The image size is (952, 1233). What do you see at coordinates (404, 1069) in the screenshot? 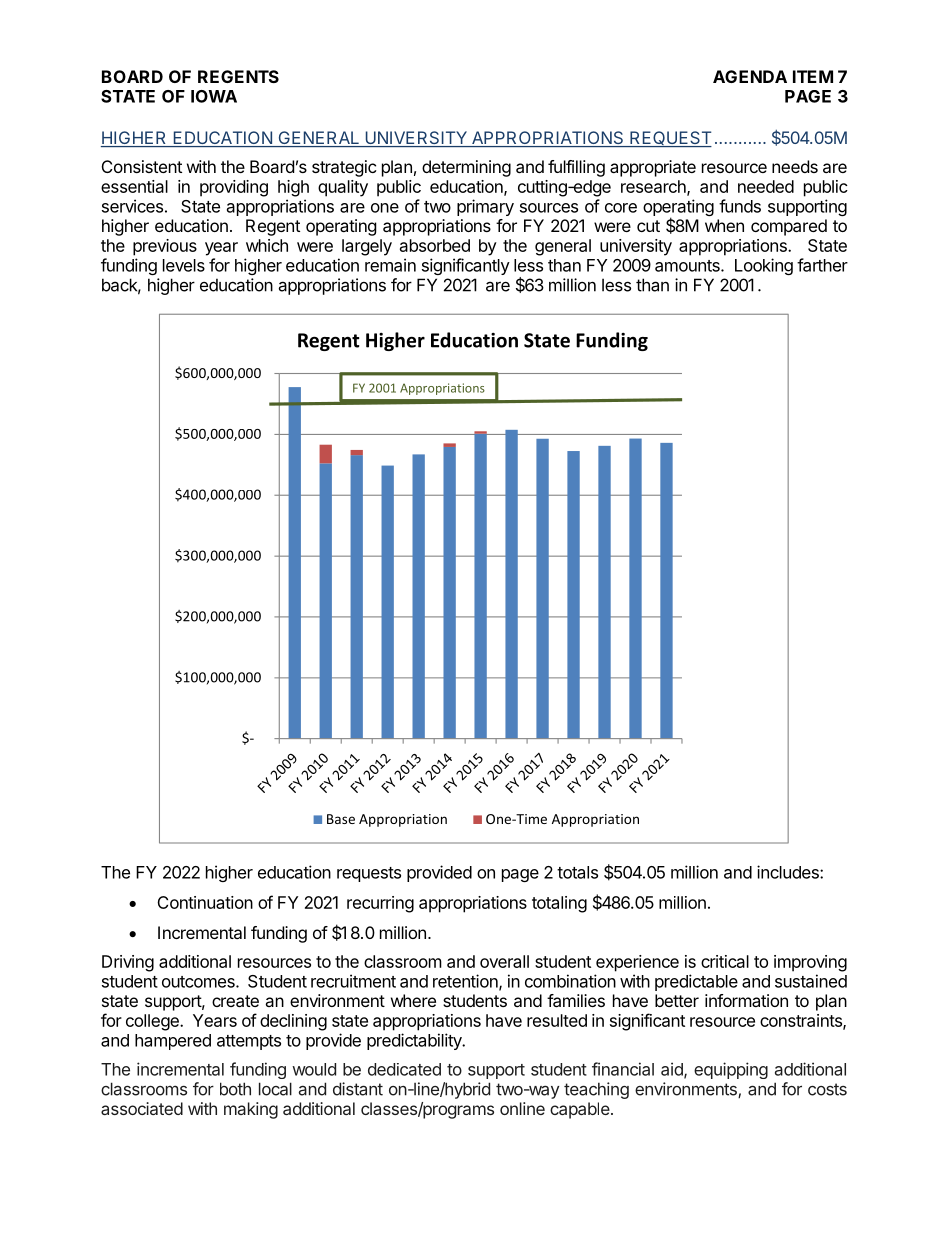
I see `dedicated` at bounding box center [404, 1069].
